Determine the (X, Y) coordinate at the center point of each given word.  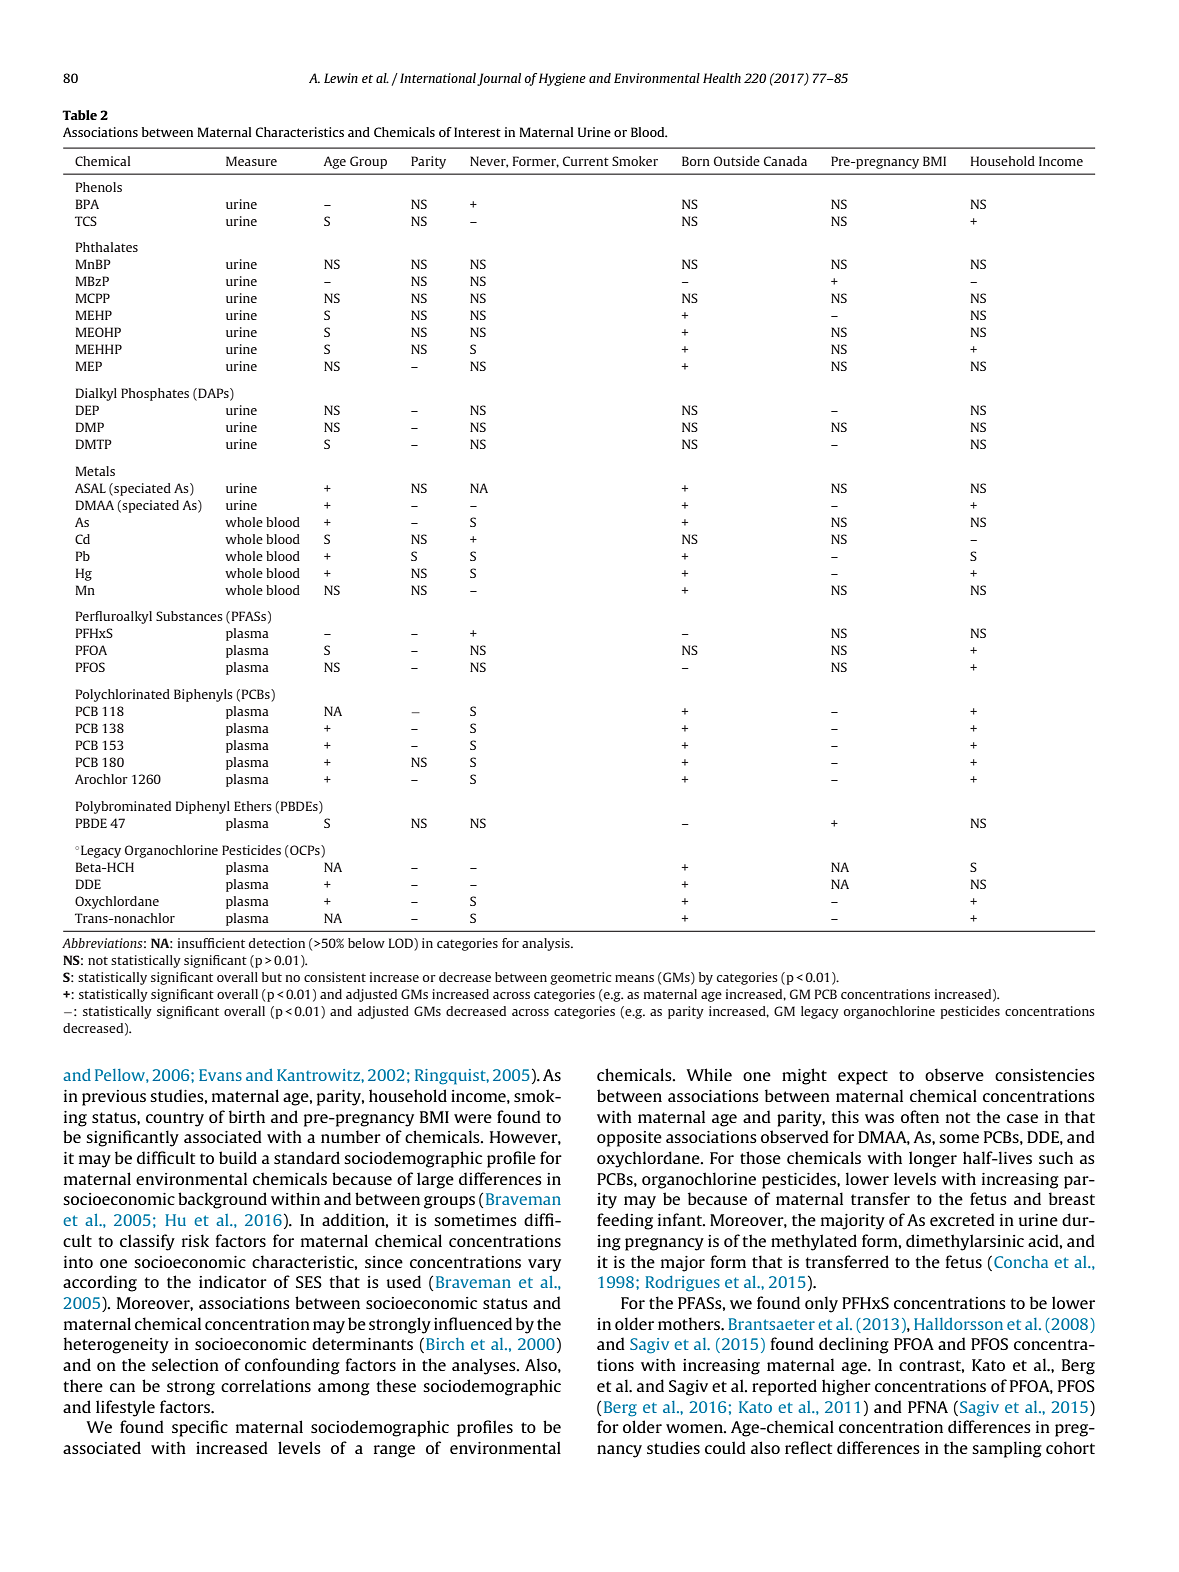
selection (185, 1364)
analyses (485, 1366)
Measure (251, 161)
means (634, 978)
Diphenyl (203, 807)
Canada (785, 161)
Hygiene (562, 79)
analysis (547, 944)
